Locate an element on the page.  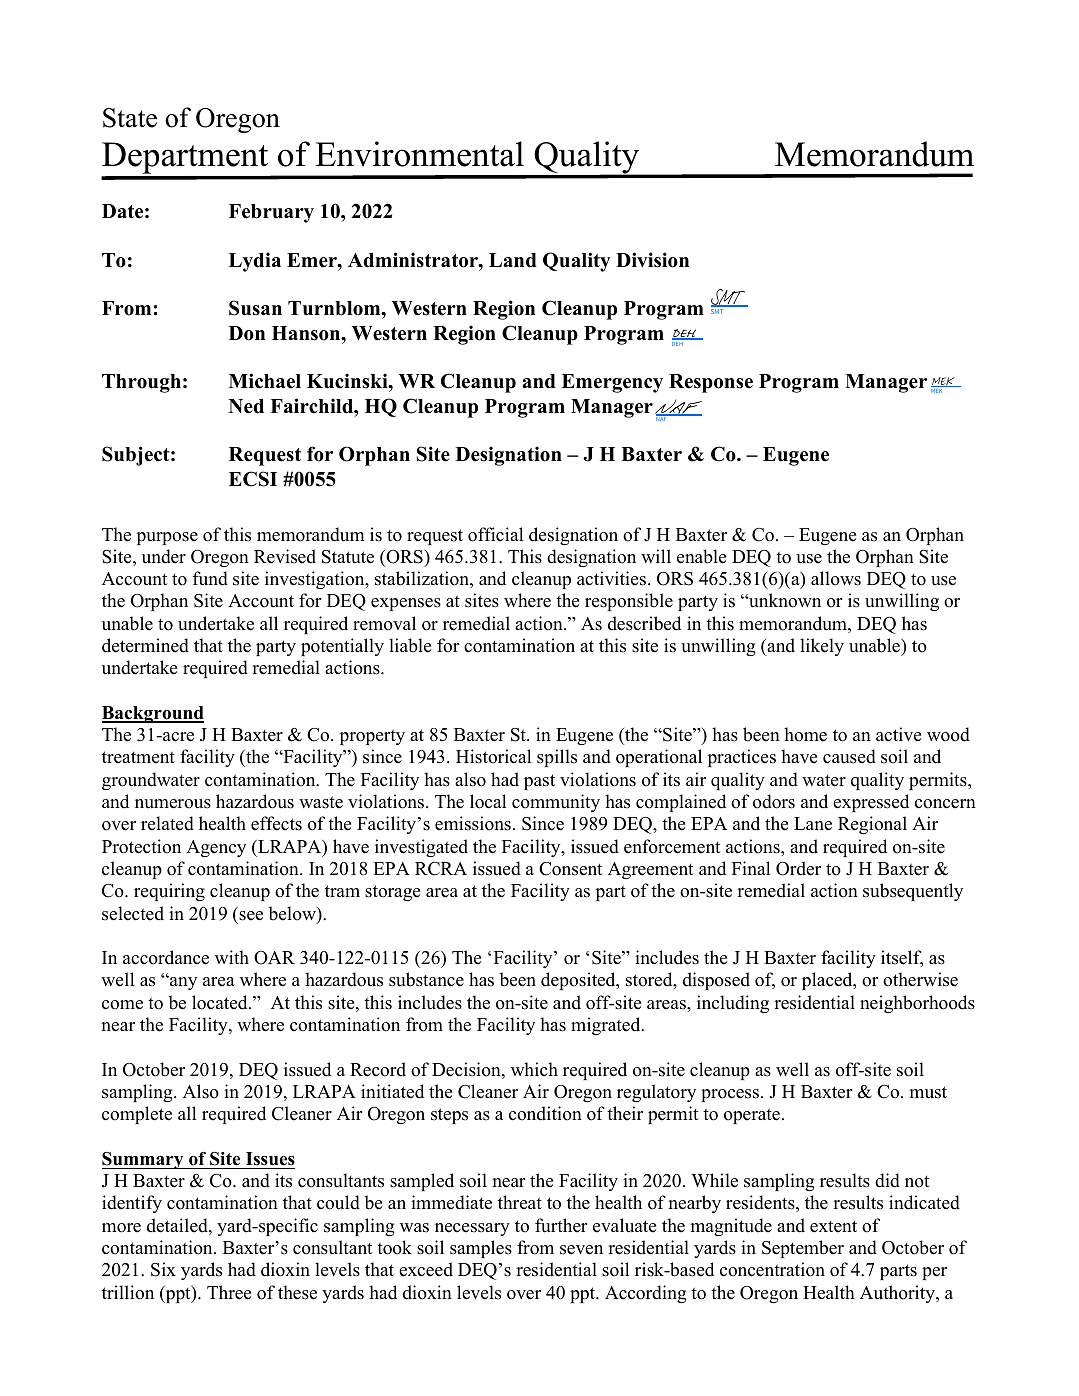
Agency is located at coordinates (216, 848).
